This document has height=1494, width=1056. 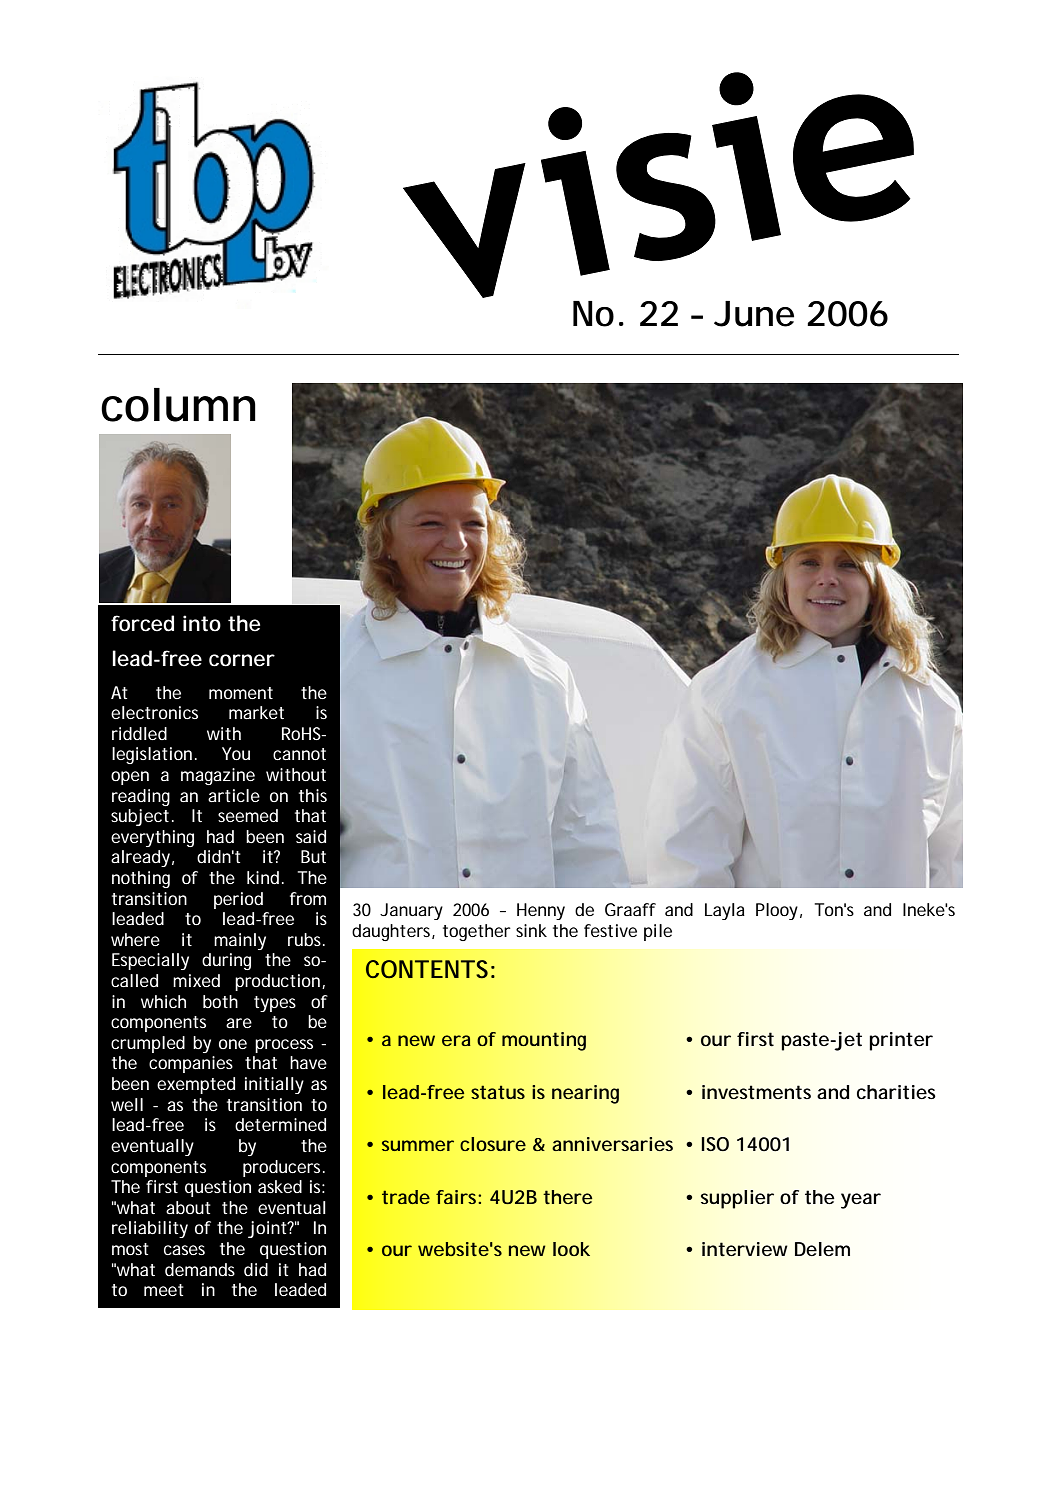 I want to click on Henny, so click(x=541, y=911).
